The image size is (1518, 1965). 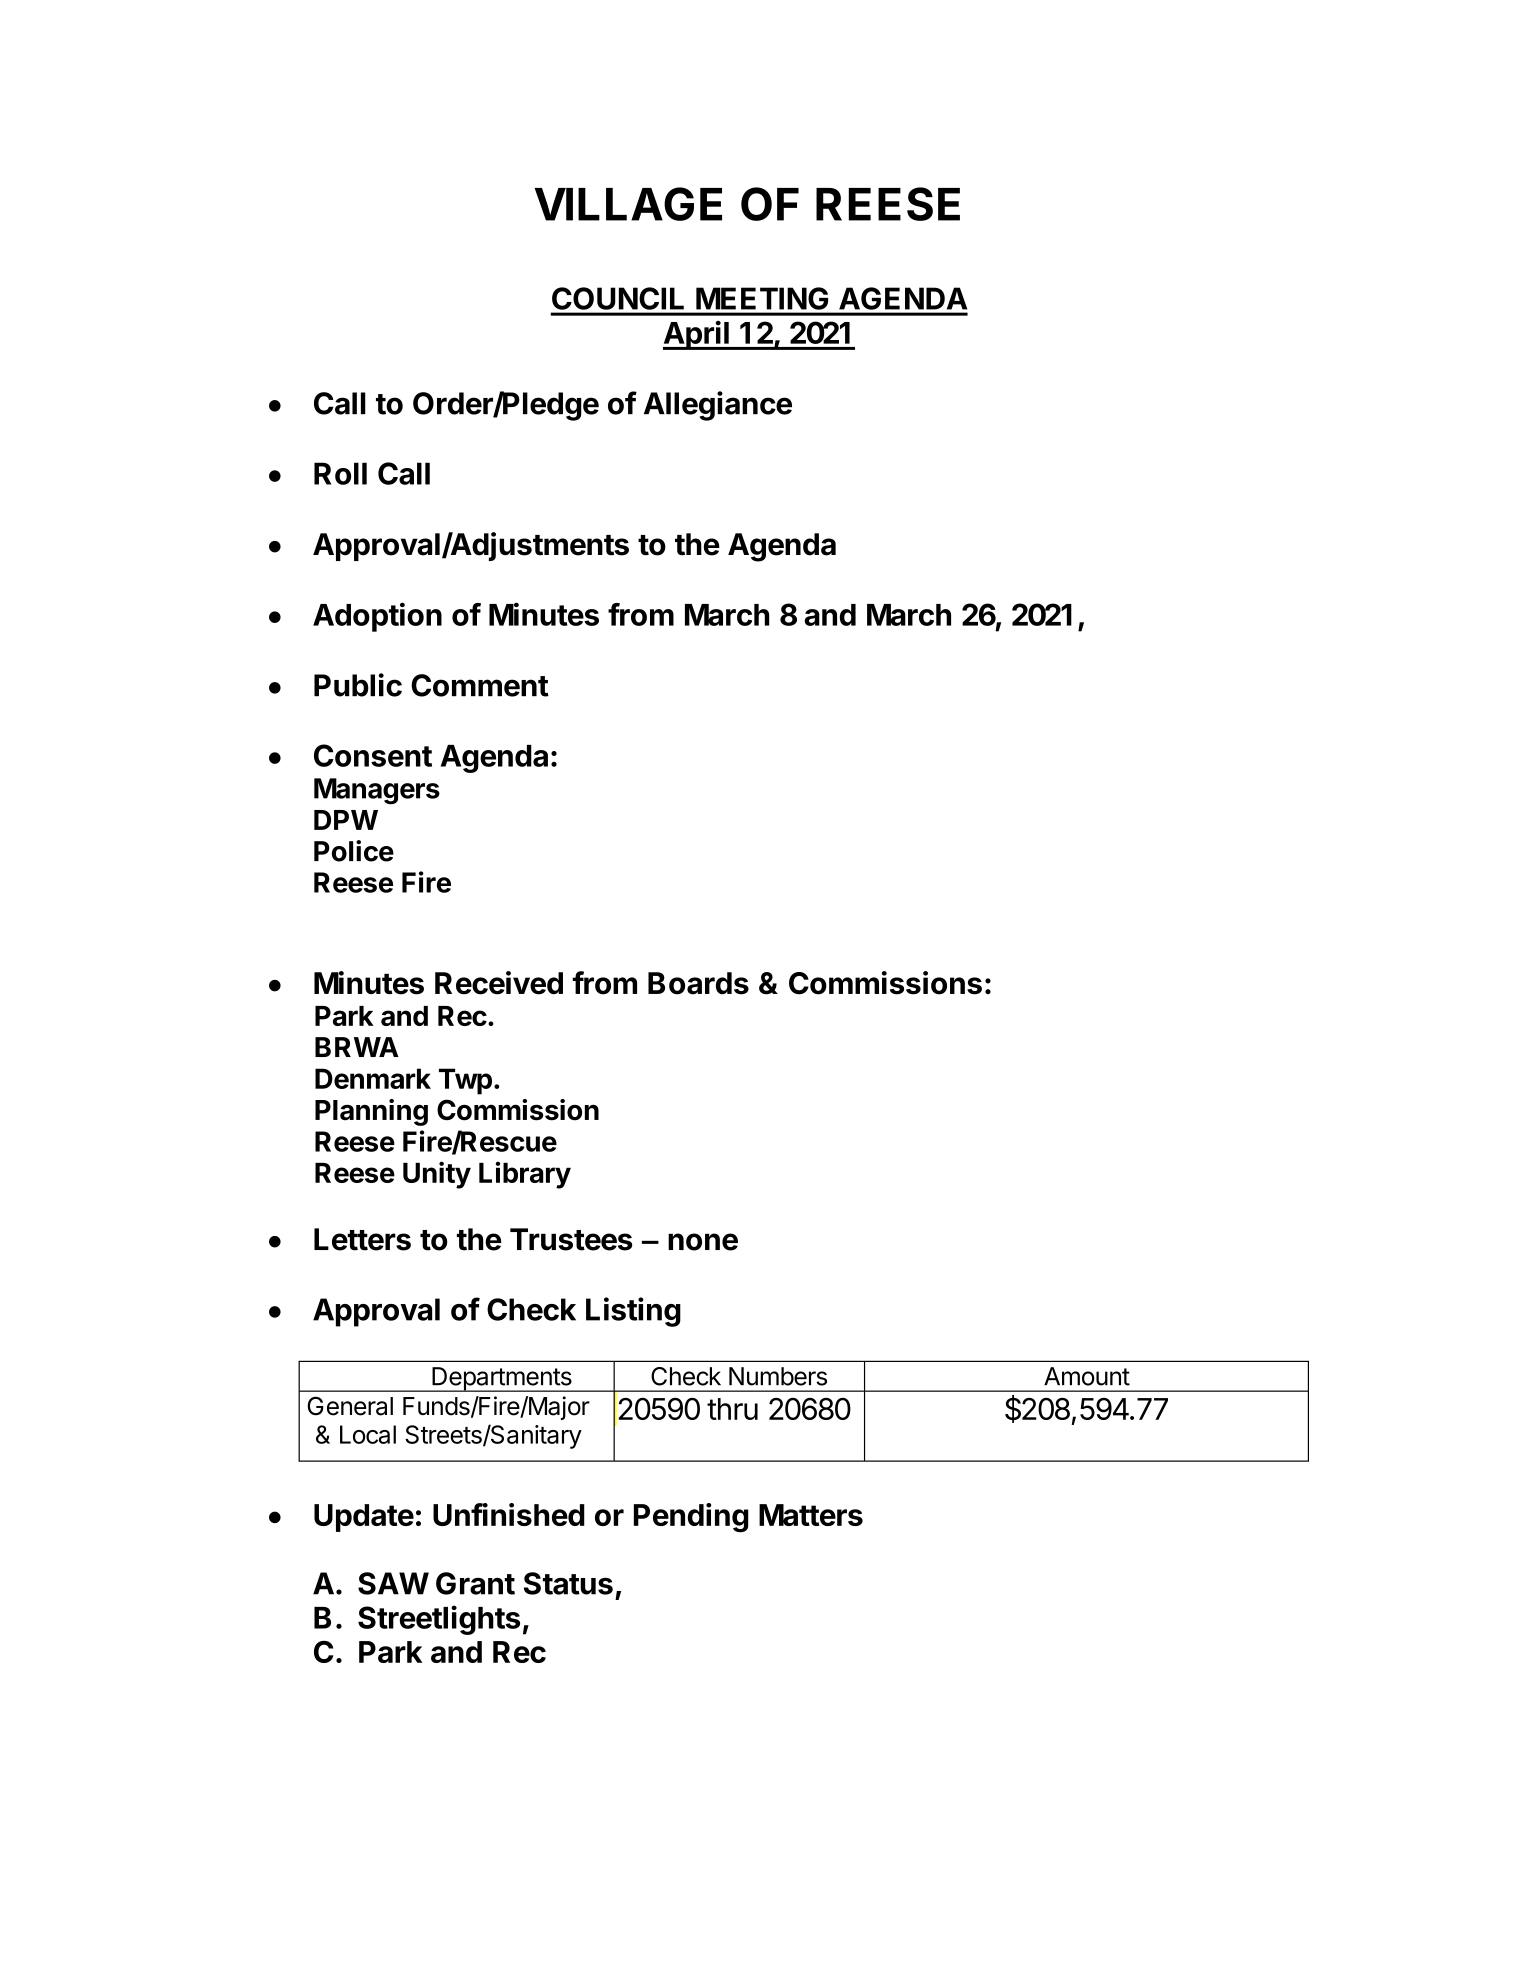 I want to click on Police, so click(x=354, y=851).
